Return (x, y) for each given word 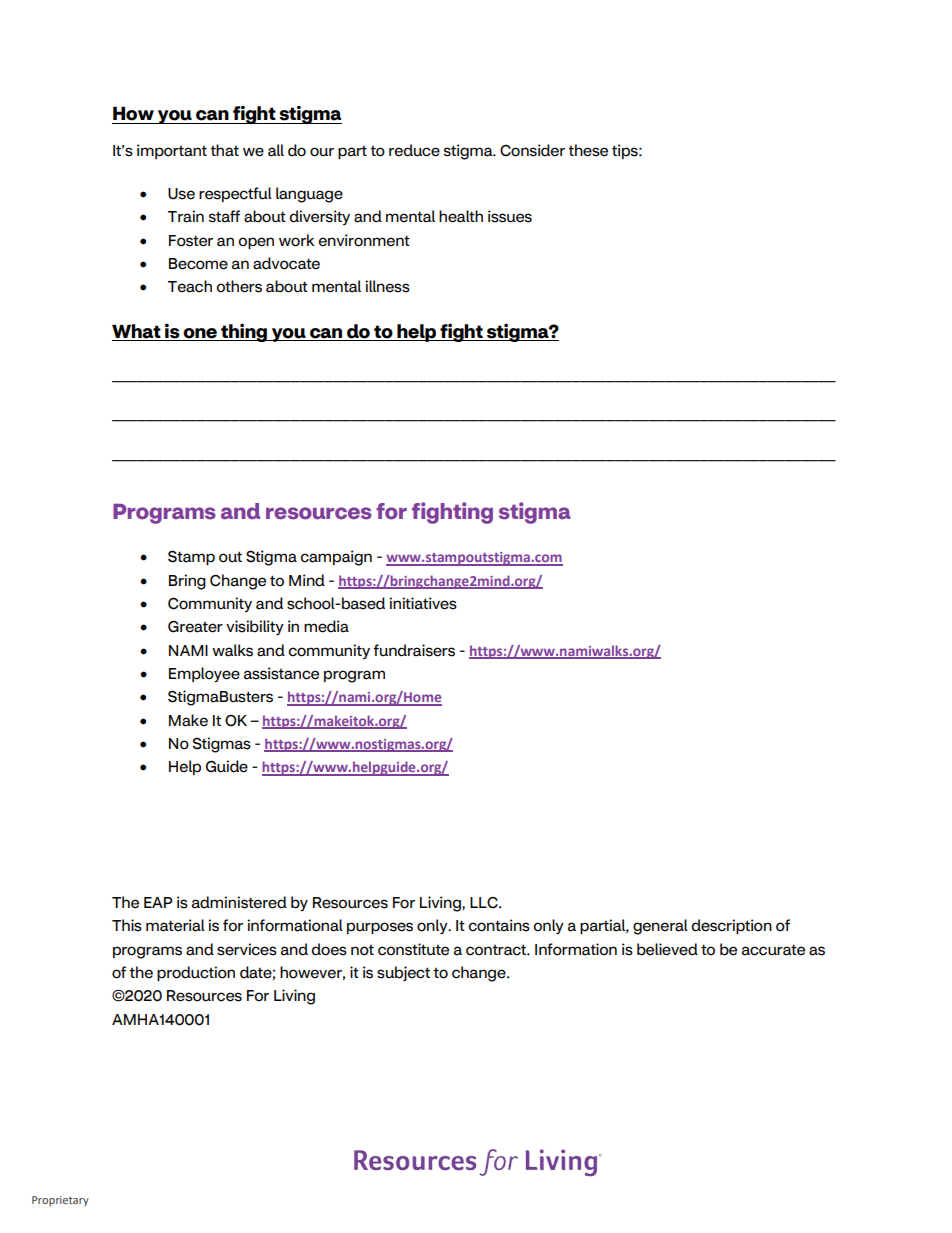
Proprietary (60, 1201)
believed (667, 949)
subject (403, 973)
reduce (414, 150)
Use (181, 194)
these (588, 150)
